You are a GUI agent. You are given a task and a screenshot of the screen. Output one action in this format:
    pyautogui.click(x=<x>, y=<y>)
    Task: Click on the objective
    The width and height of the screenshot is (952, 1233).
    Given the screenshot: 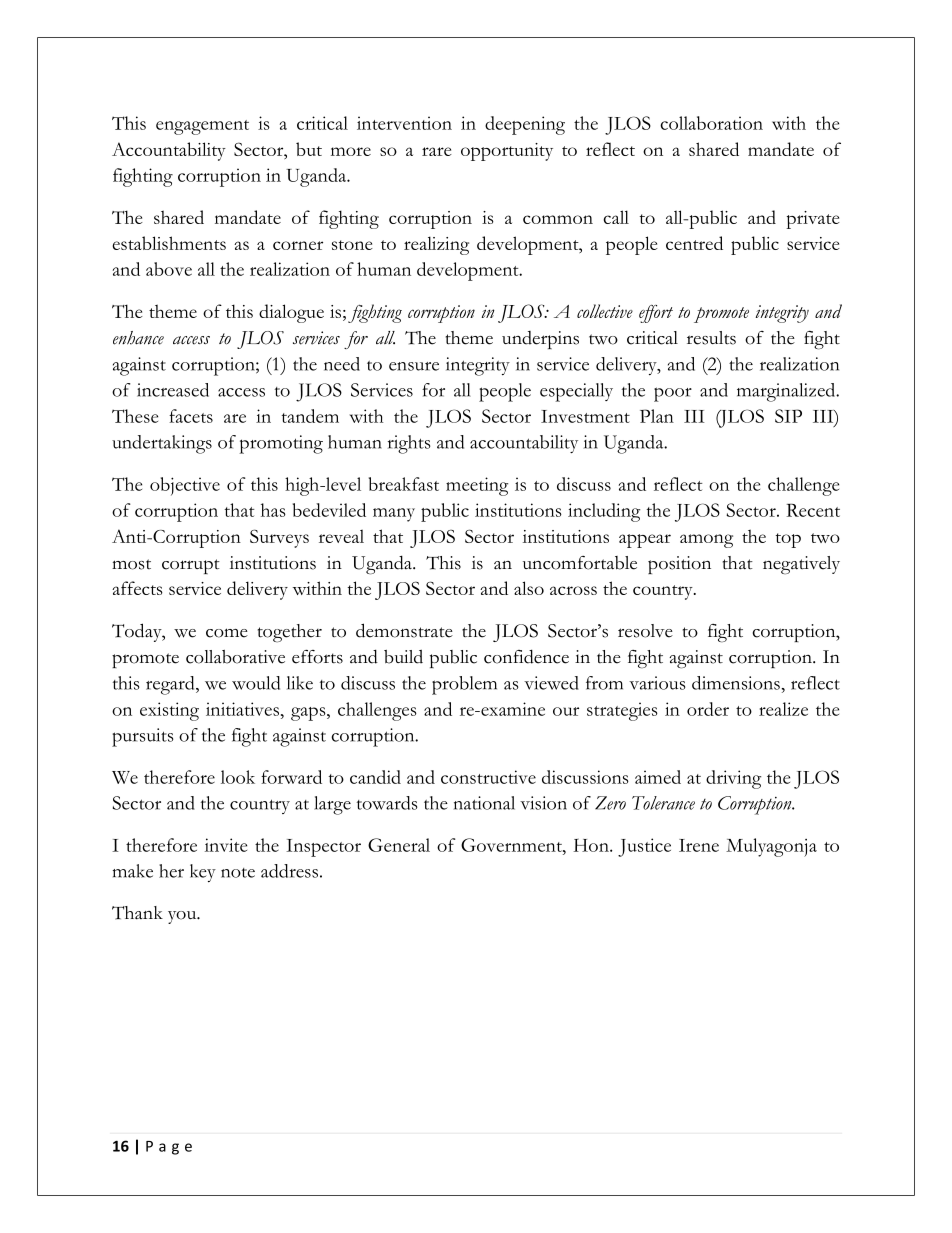 What is the action you would take?
    pyautogui.click(x=185, y=486)
